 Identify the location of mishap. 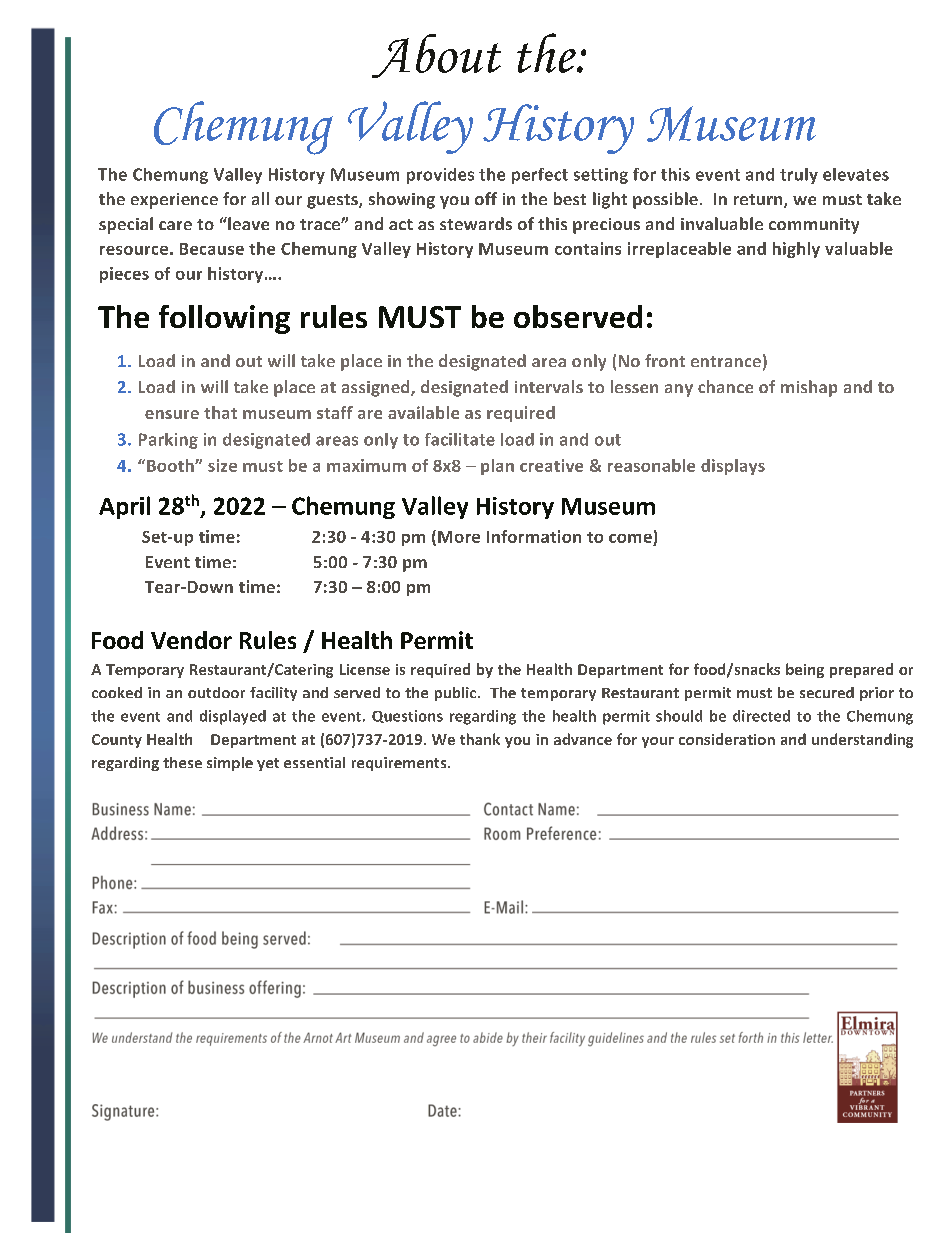
(809, 388).
